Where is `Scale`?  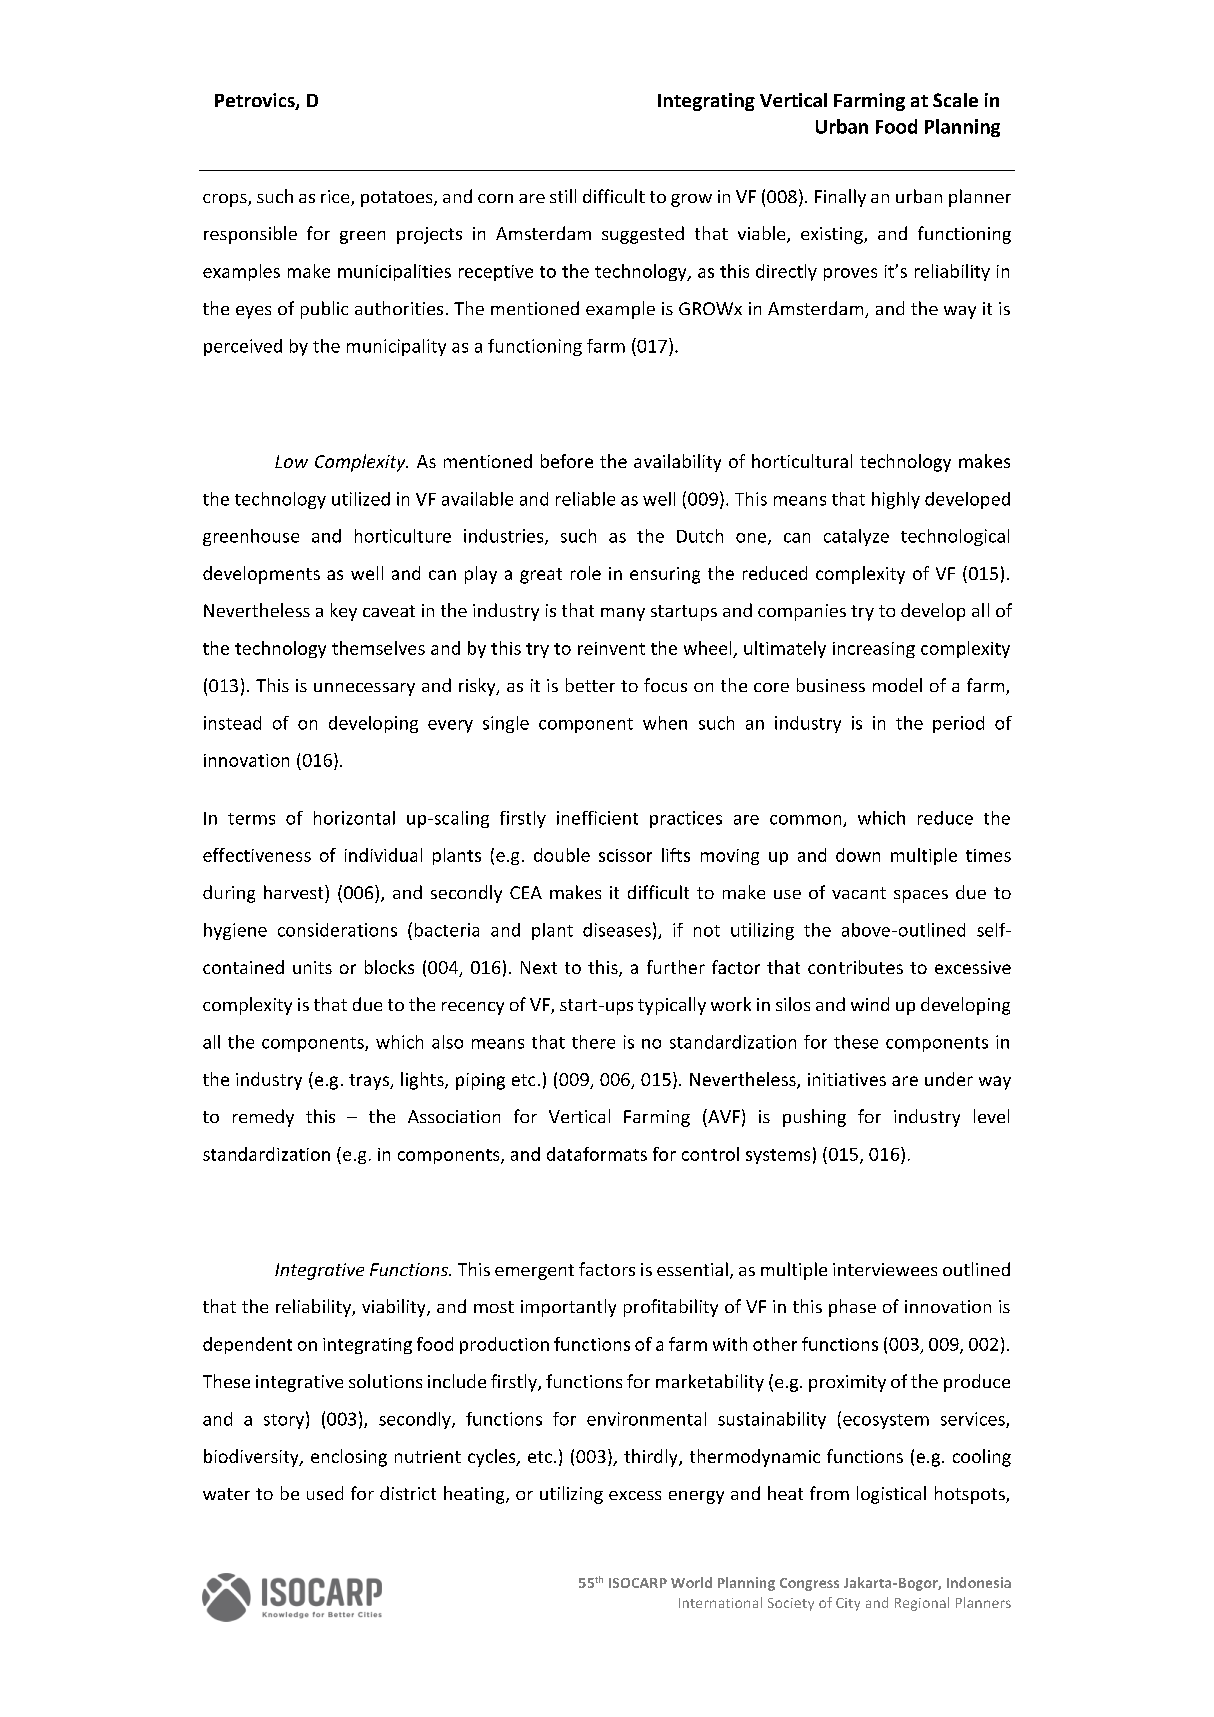 Scale is located at coordinates (955, 100).
